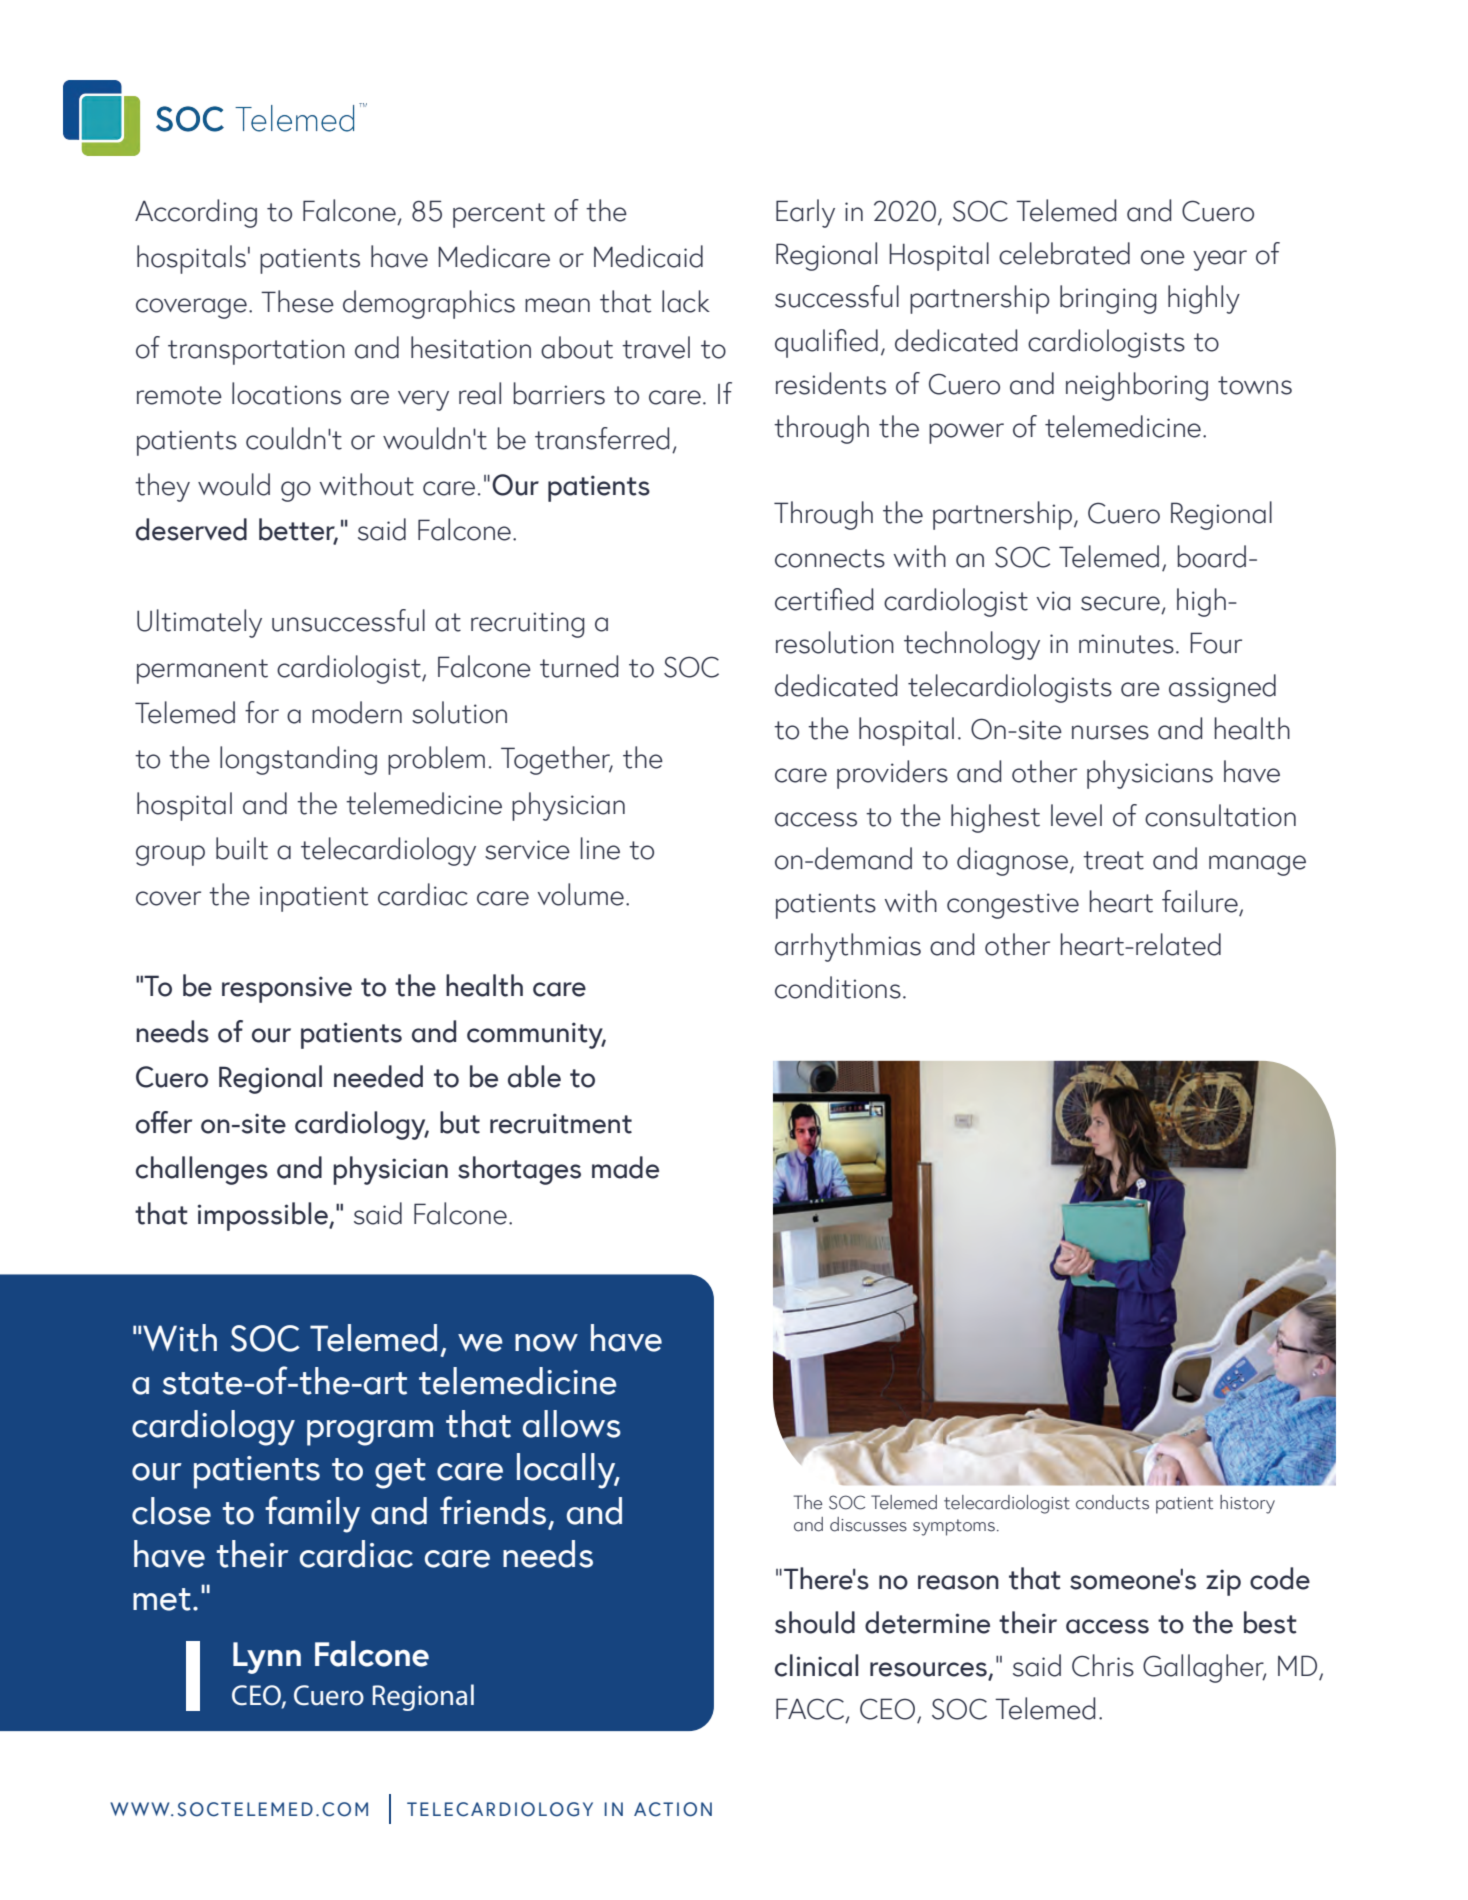 Image resolution: width=1468 pixels, height=1900 pixels. I want to click on bringing, so click(1108, 299).
